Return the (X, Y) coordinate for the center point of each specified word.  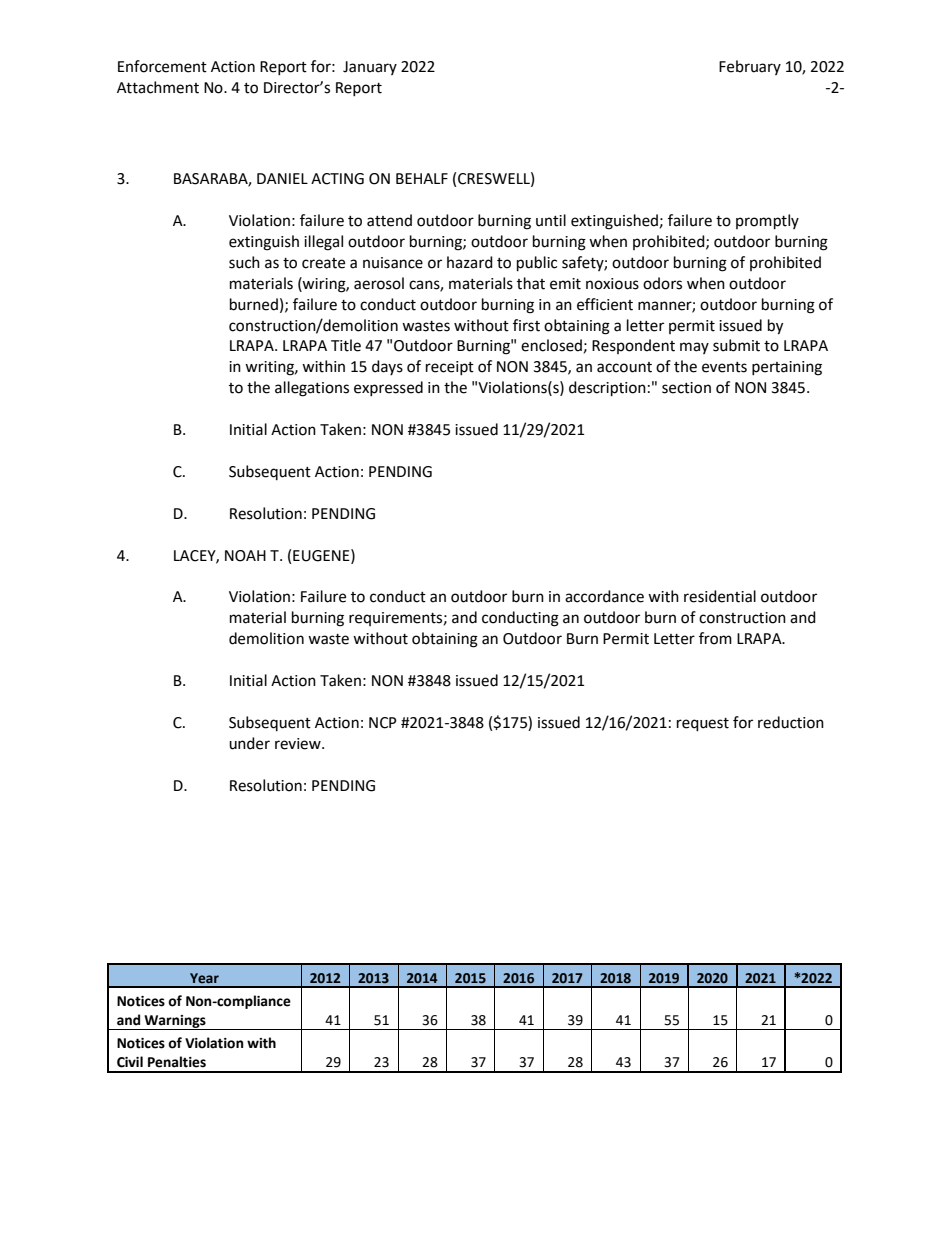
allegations (312, 389)
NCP (383, 723)
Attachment (158, 87)
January (370, 68)
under (249, 743)
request (703, 725)
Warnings (175, 1022)
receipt (450, 368)
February (750, 67)
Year (204, 978)
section (686, 388)
